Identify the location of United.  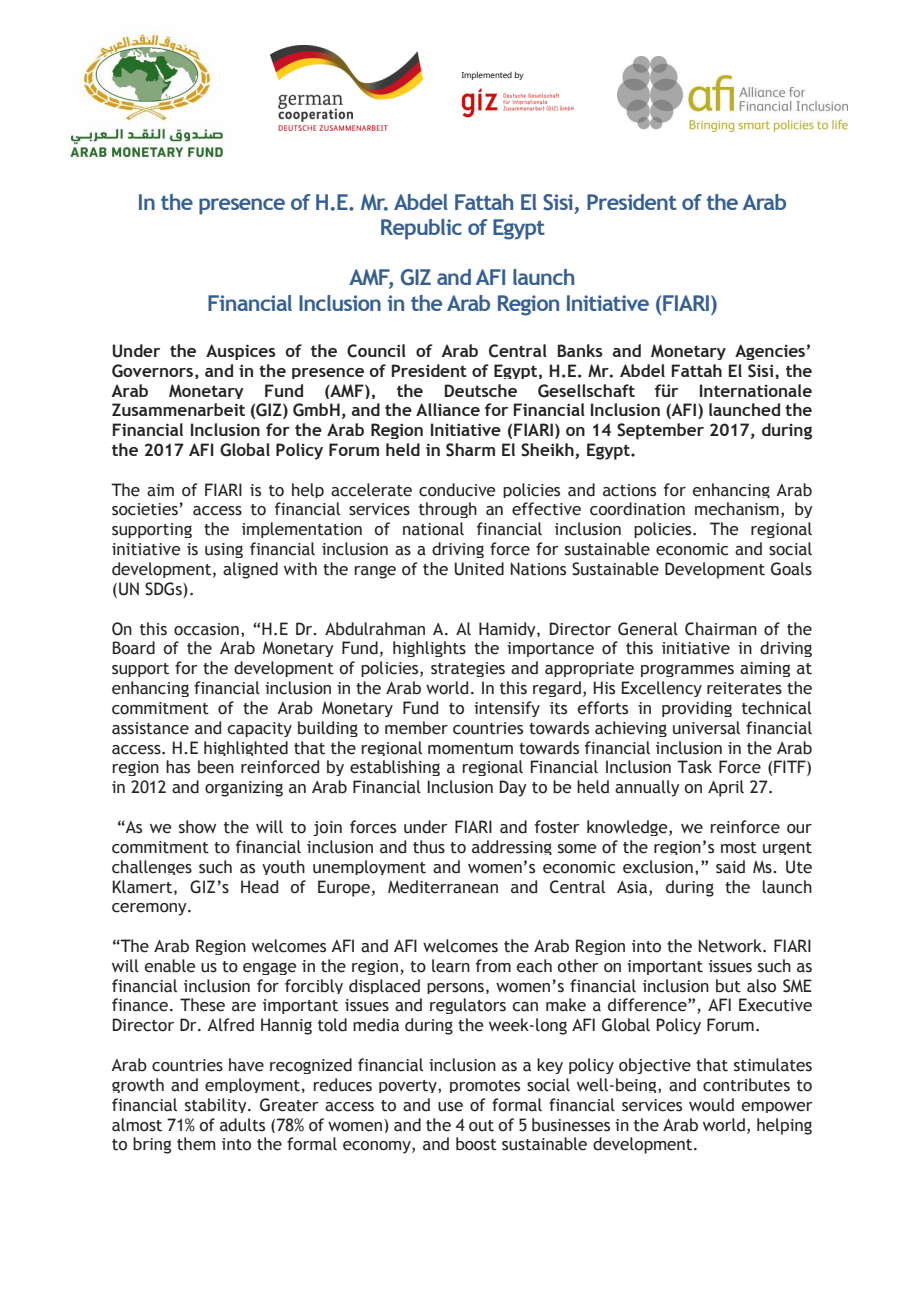
(479, 569).
